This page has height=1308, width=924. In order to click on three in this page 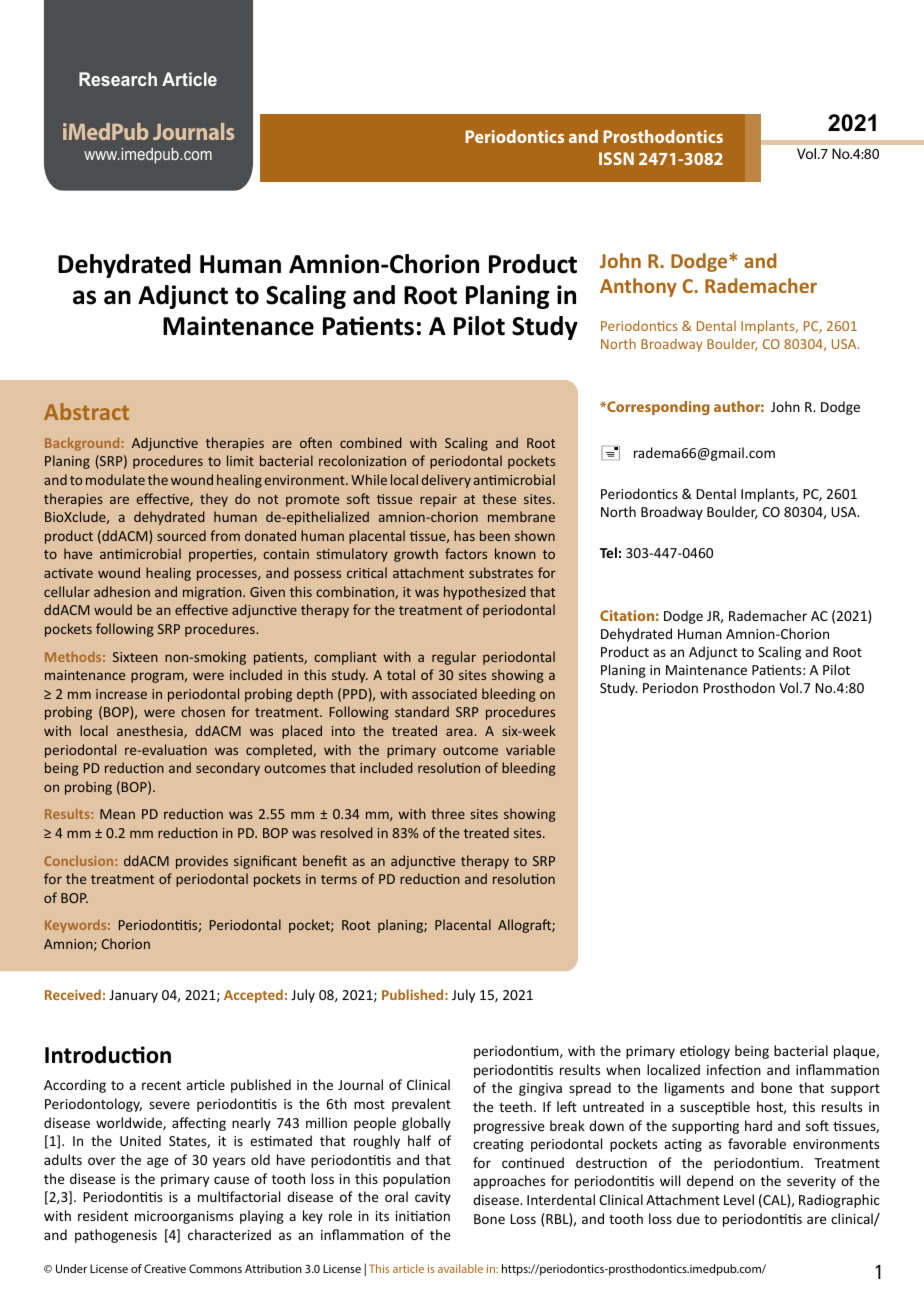, I will do `click(448, 813)`.
